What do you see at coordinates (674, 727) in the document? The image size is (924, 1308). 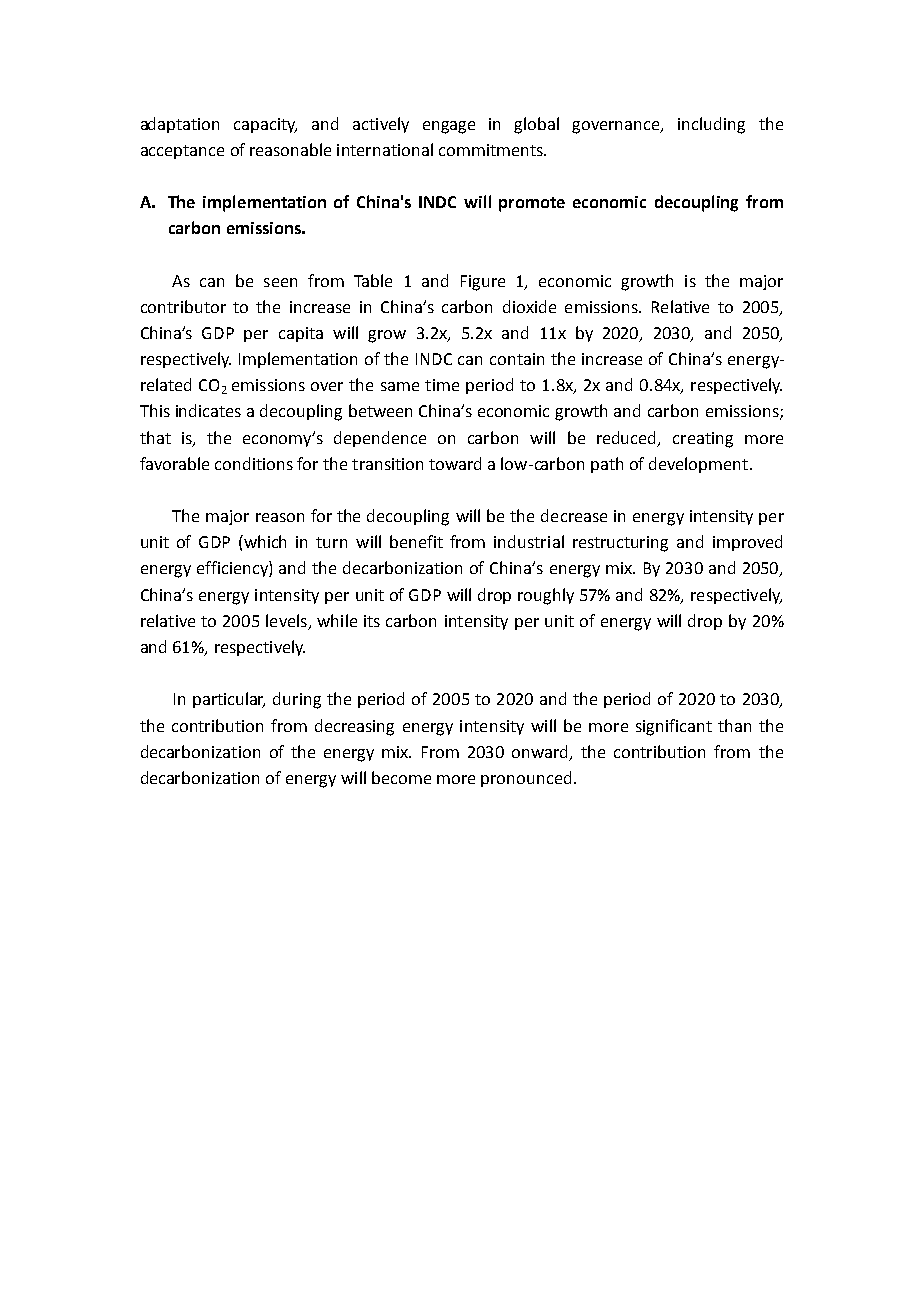 I see `significant` at bounding box center [674, 727].
